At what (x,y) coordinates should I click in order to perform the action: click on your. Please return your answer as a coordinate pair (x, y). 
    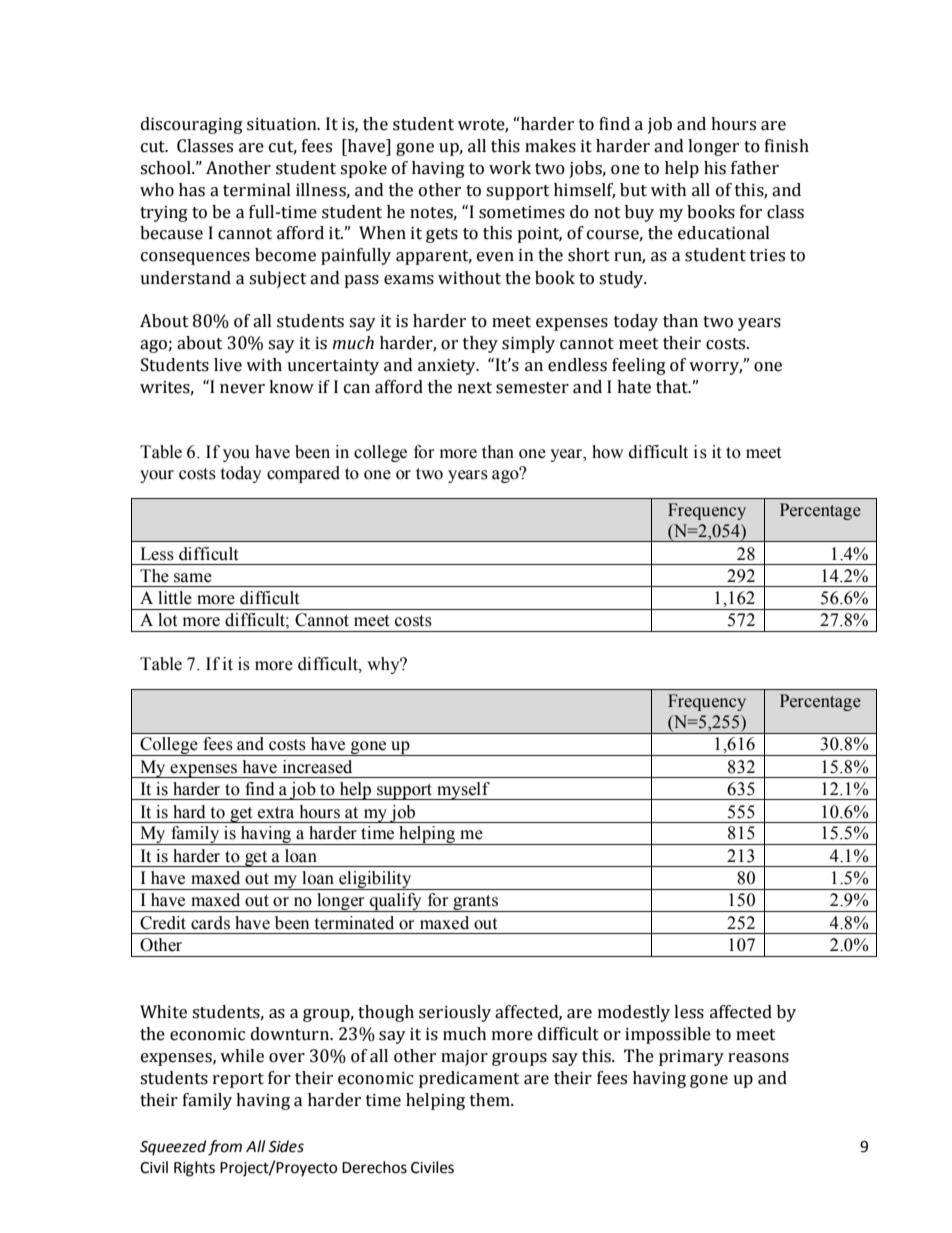
    Looking at the image, I should click on (157, 476).
